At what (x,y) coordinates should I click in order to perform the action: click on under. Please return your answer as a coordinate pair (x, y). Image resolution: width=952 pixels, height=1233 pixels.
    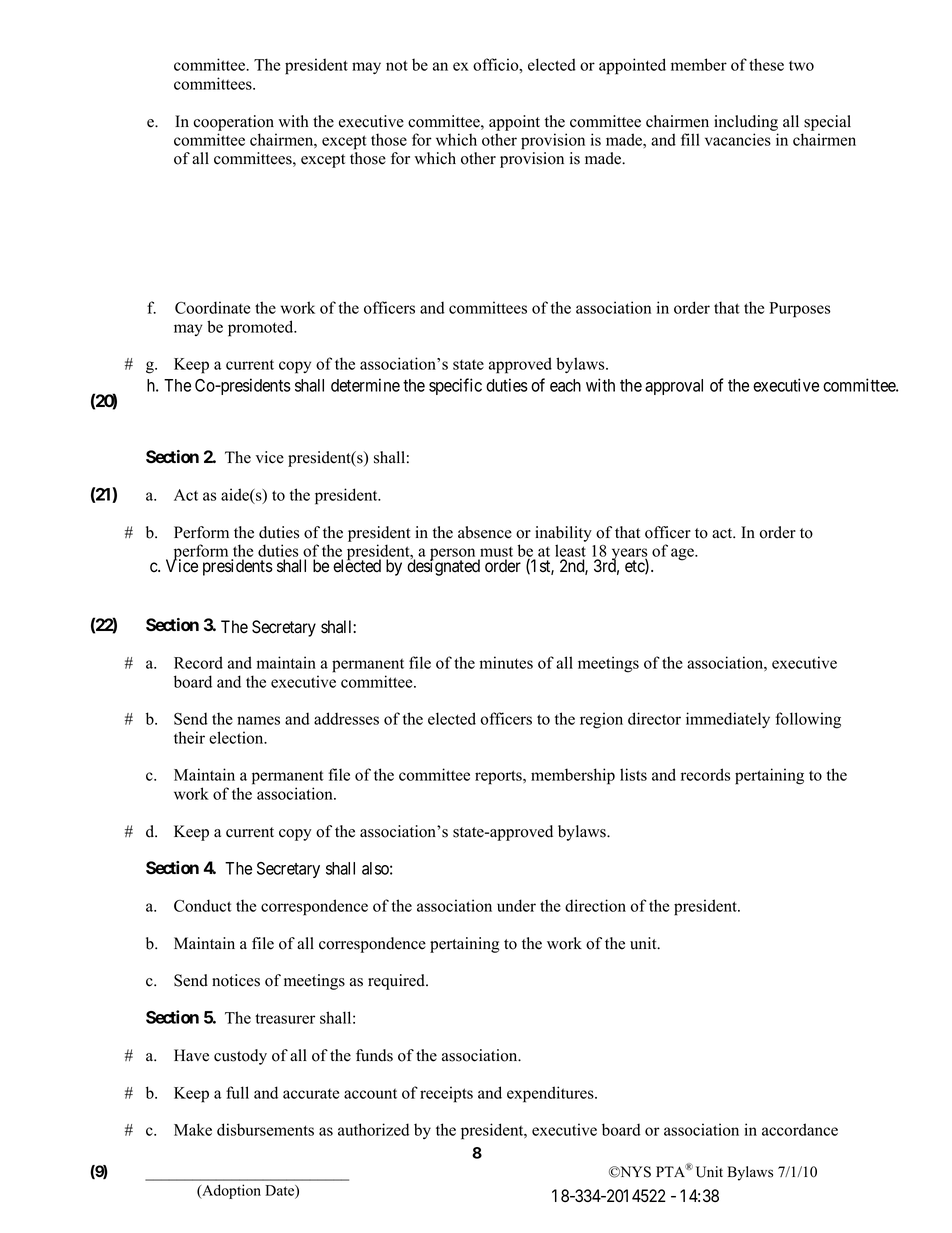
    Looking at the image, I should click on (516, 905).
